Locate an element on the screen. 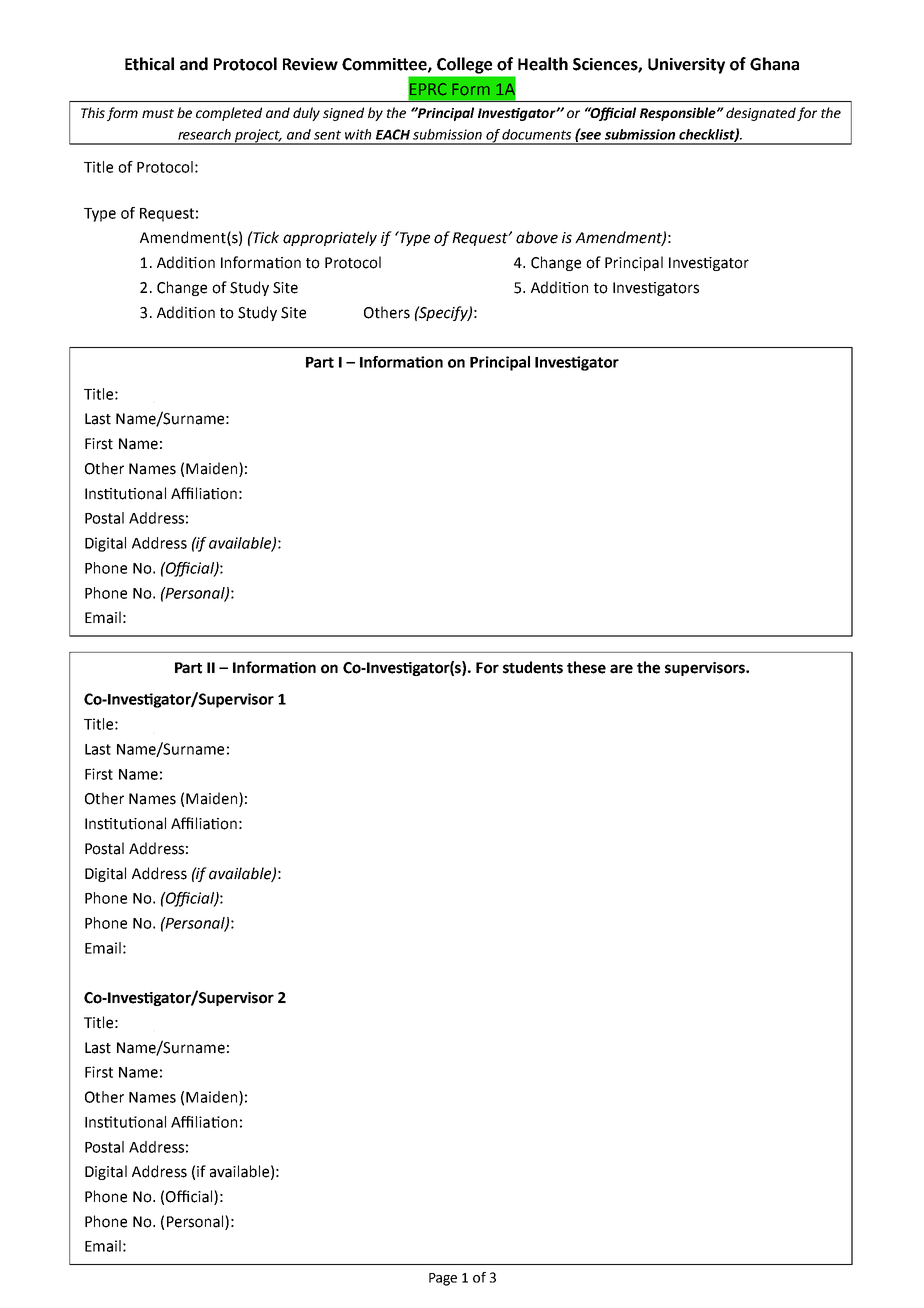  EACH is located at coordinates (393, 134).
